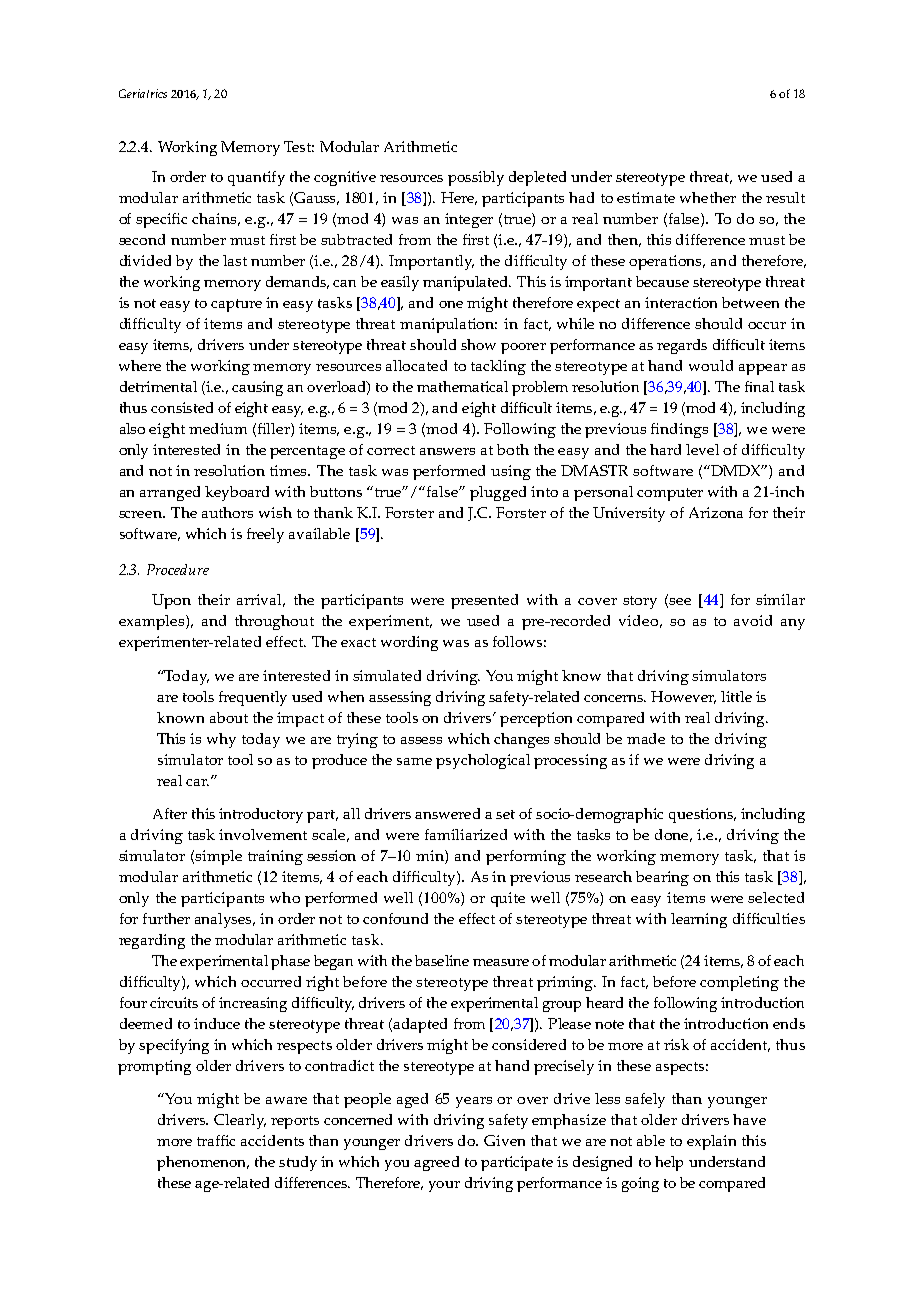 The width and height of the screenshot is (924, 1308). Describe the element at coordinates (171, 601) in the screenshot. I see `Upon` at that location.
